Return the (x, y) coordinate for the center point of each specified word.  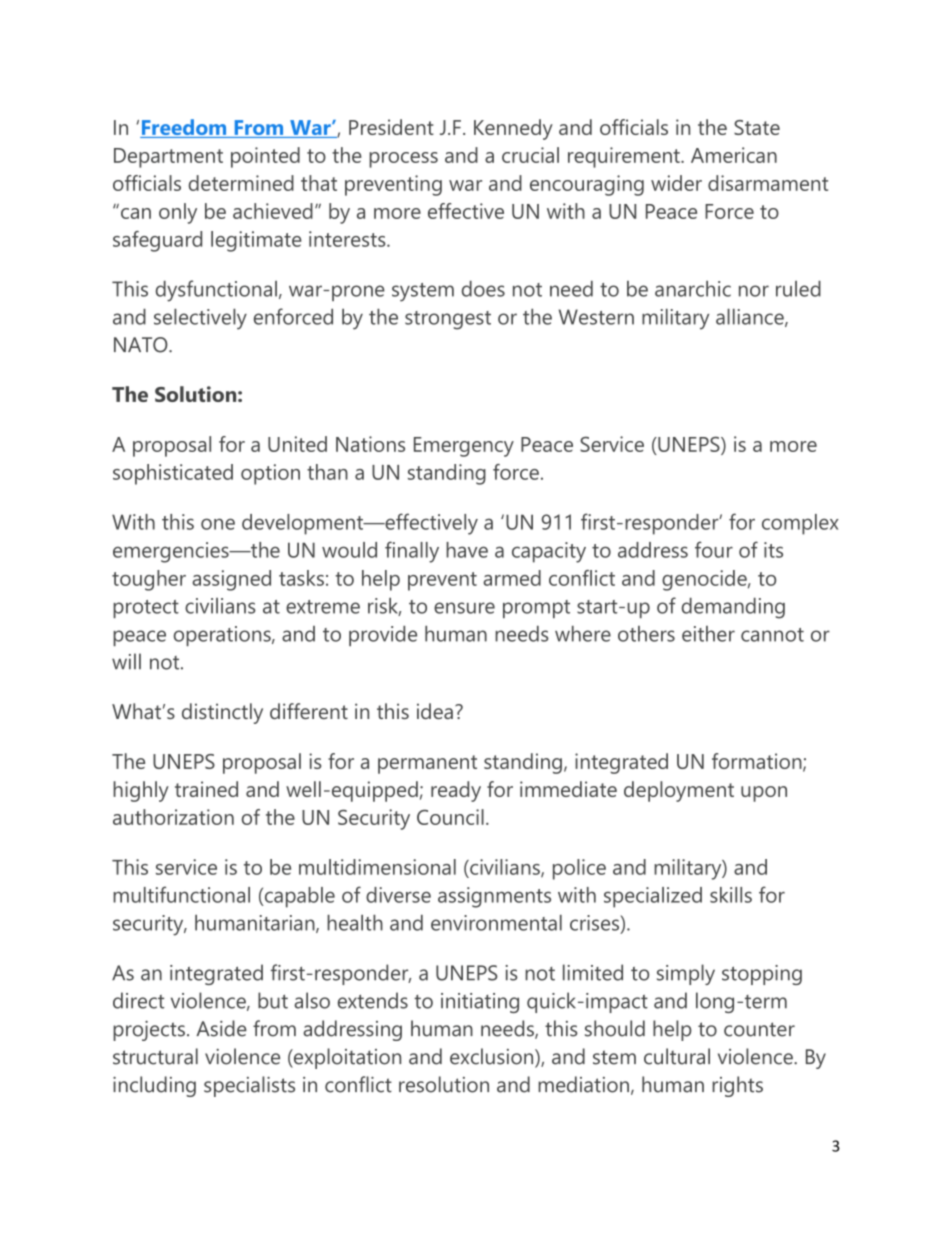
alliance (751, 318)
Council (450, 817)
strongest (448, 320)
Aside (221, 1028)
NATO (142, 345)
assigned (231, 580)
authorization (173, 817)
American (734, 155)
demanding (733, 608)
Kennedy (513, 129)
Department (168, 158)
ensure (464, 608)
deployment (679, 791)
